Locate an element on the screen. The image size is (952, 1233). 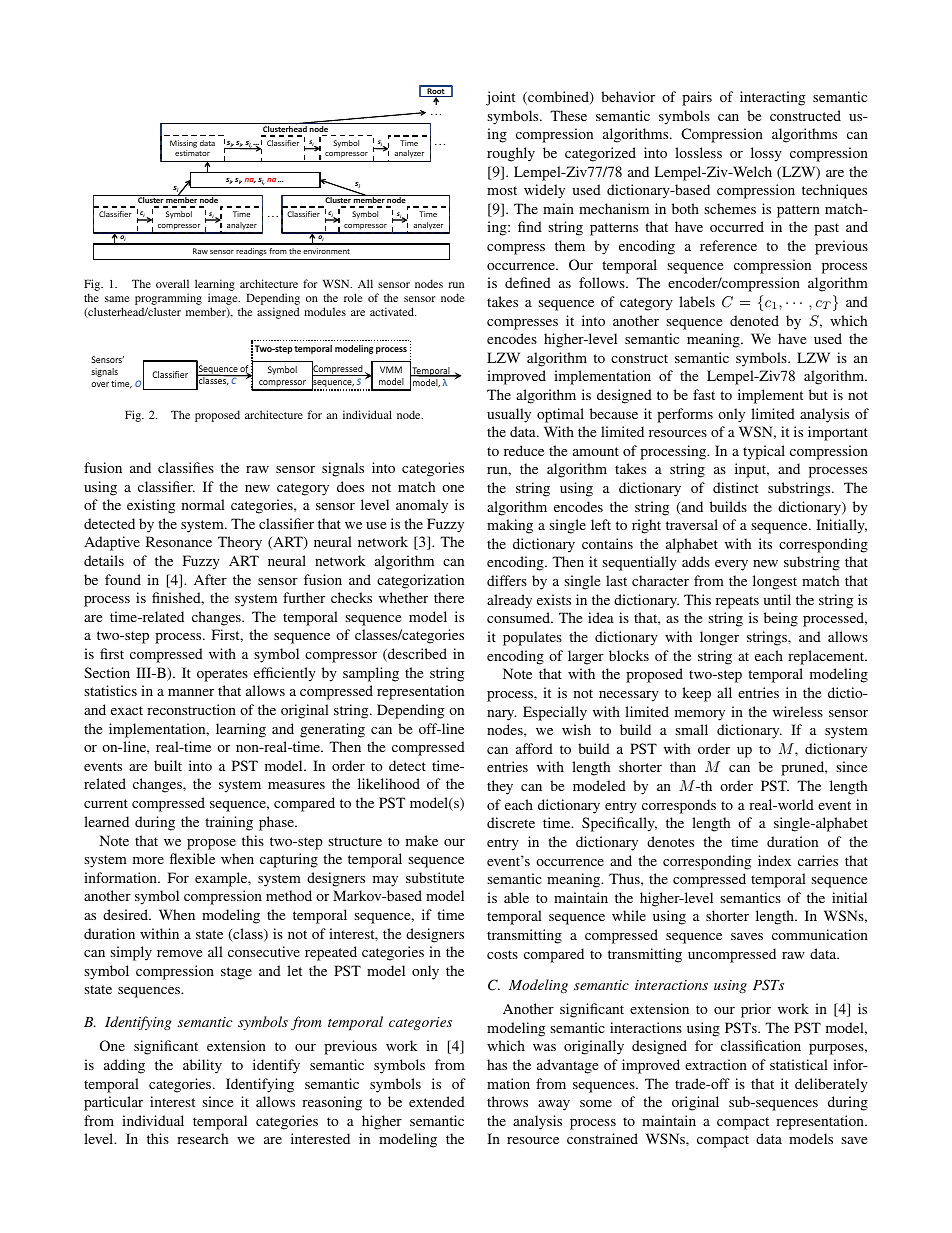
flexible is located at coordinates (192, 858).
